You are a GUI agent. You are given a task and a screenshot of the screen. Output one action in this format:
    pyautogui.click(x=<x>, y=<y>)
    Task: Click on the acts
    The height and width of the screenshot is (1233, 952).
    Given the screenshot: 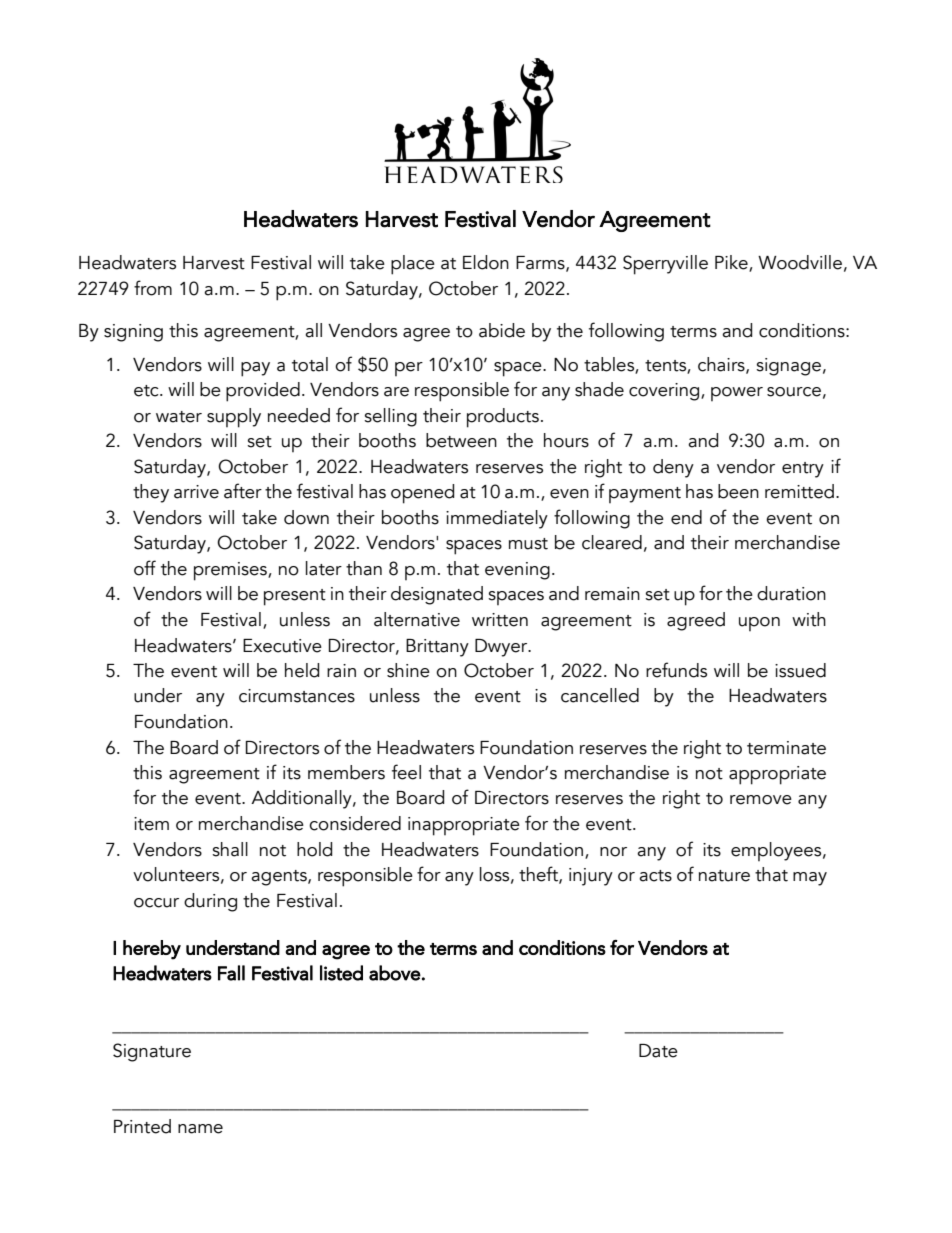 What is the action you would take?
    pyautogui.click(x=655, y=876)
